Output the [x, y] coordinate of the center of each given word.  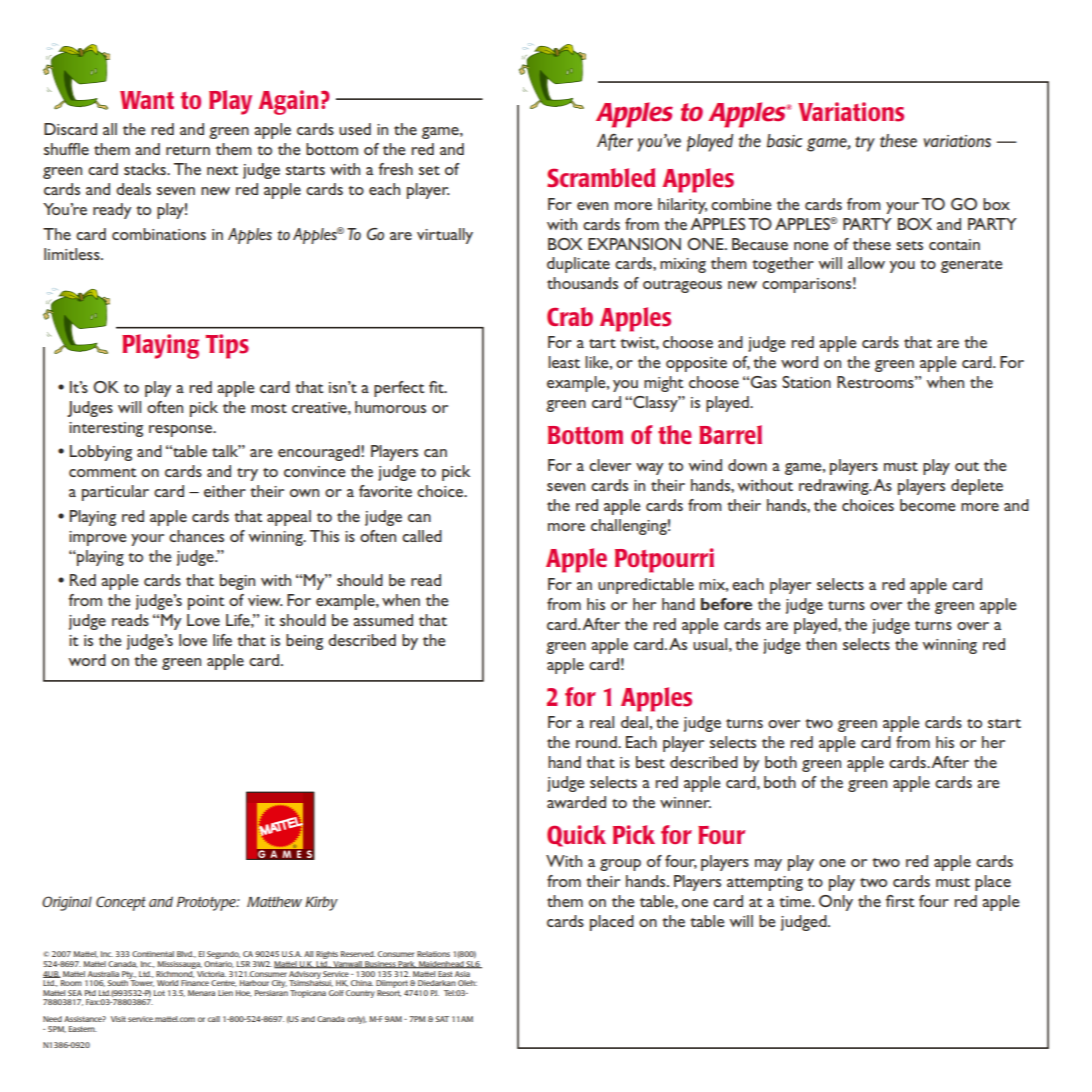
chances [196, 536]
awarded [576, 802]
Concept [121, 903]
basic [784, 141]
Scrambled [601, 177]
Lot [159, 993]
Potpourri [664, 560]
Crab [570, 316]
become [927, 505]
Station [806, 382]
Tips [227, 346]
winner [685, 802]
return [188, 150]
